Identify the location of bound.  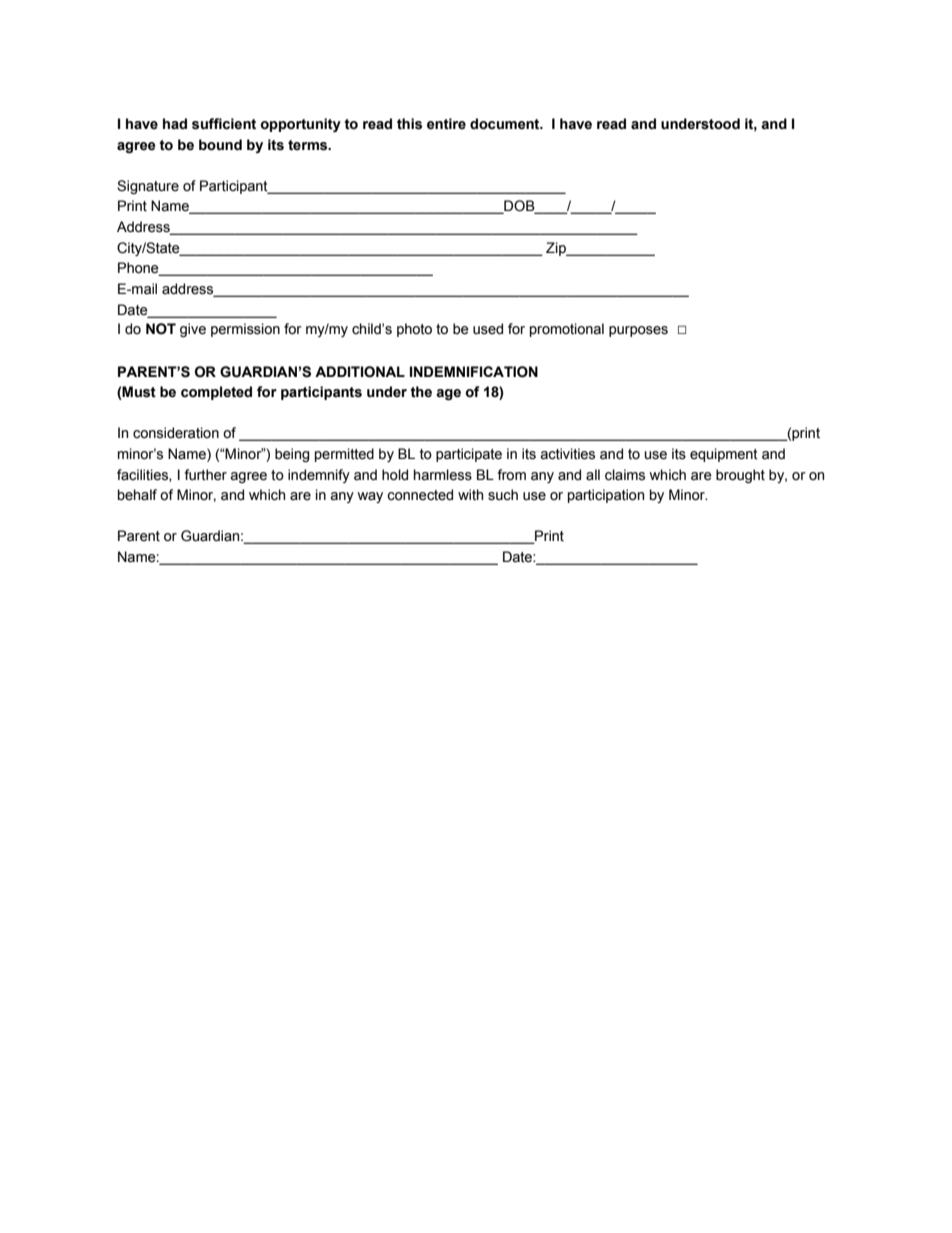
(220, 145).
